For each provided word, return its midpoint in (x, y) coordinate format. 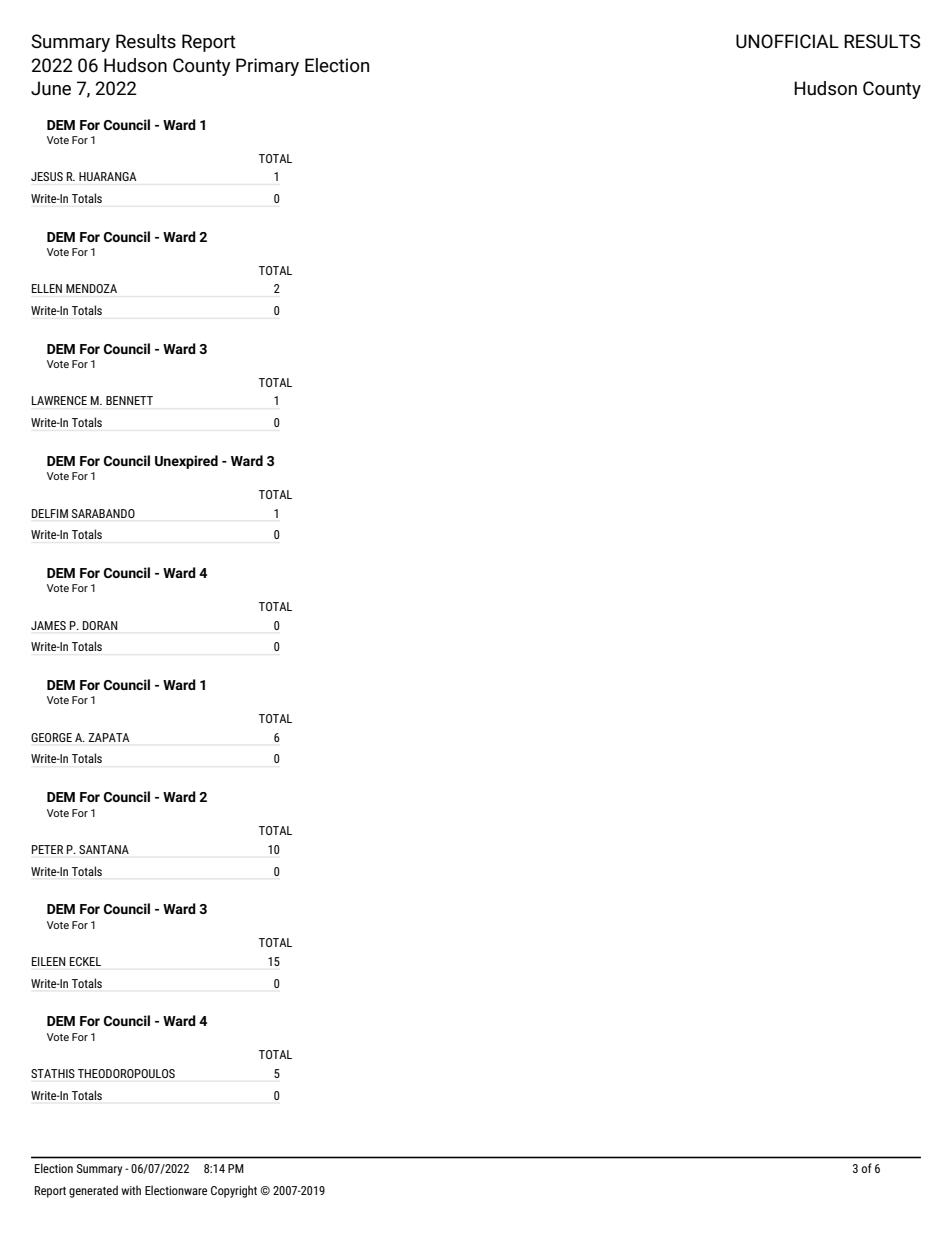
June (51, 88)
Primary (267, 67)
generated (93, 1191)
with (131, 1190)
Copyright (234, 1191)
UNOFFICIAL (787, 41)
